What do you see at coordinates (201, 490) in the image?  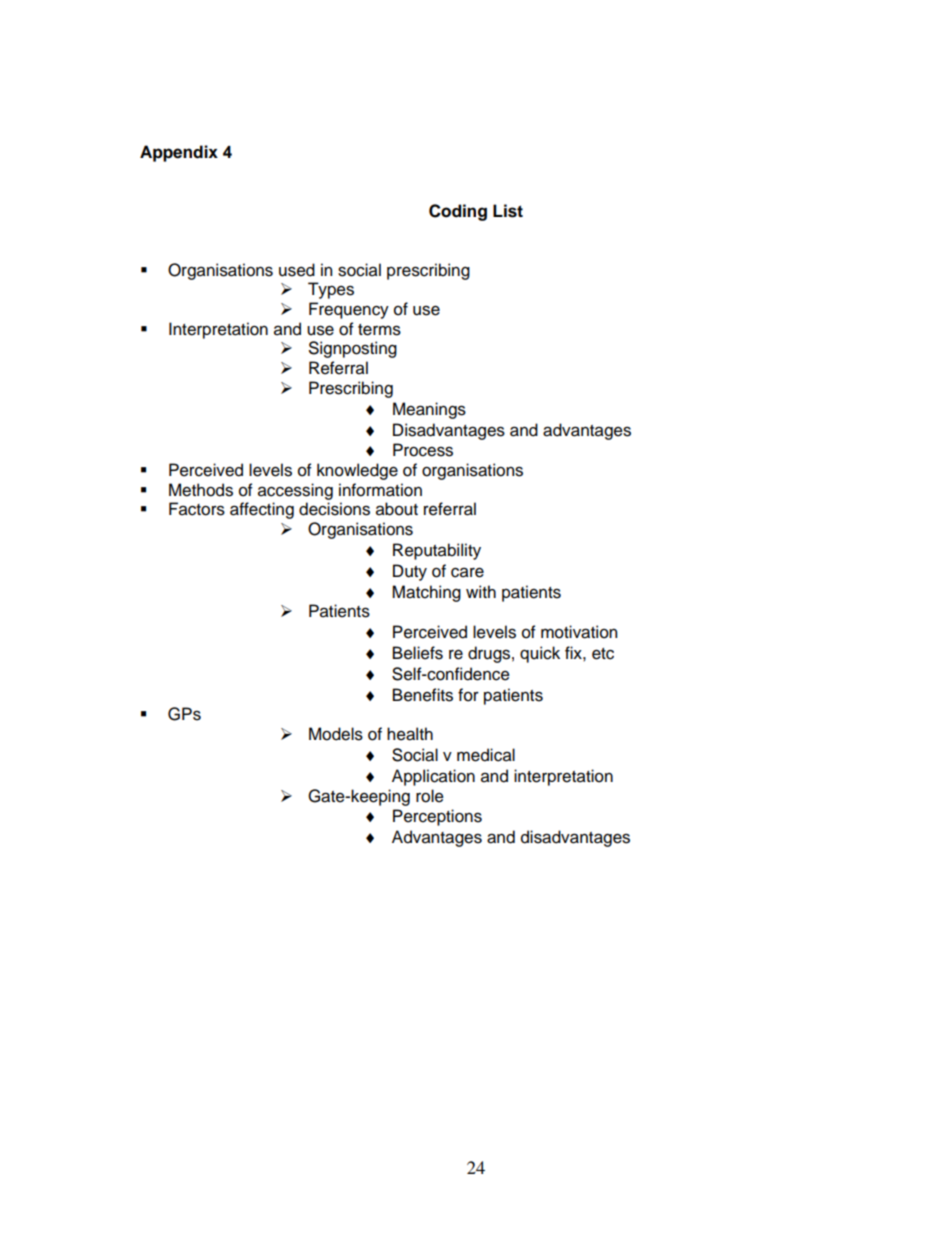 I see `Methods` at bounding box center [201, 490].
